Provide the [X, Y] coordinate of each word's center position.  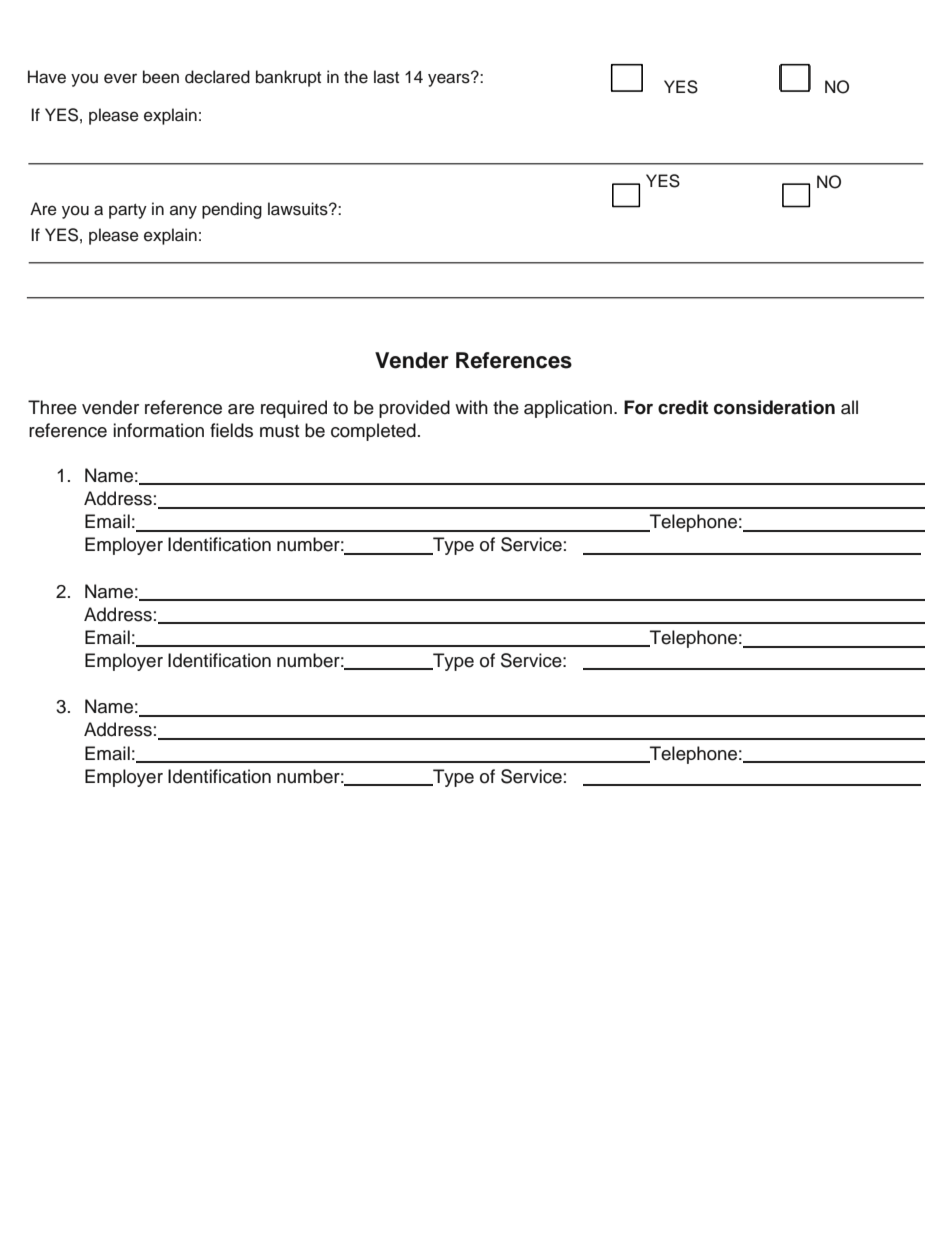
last [386, 77]
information [159, 430]
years [450, 79]
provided [414, 409]
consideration [774, 407]
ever [120, 78]
